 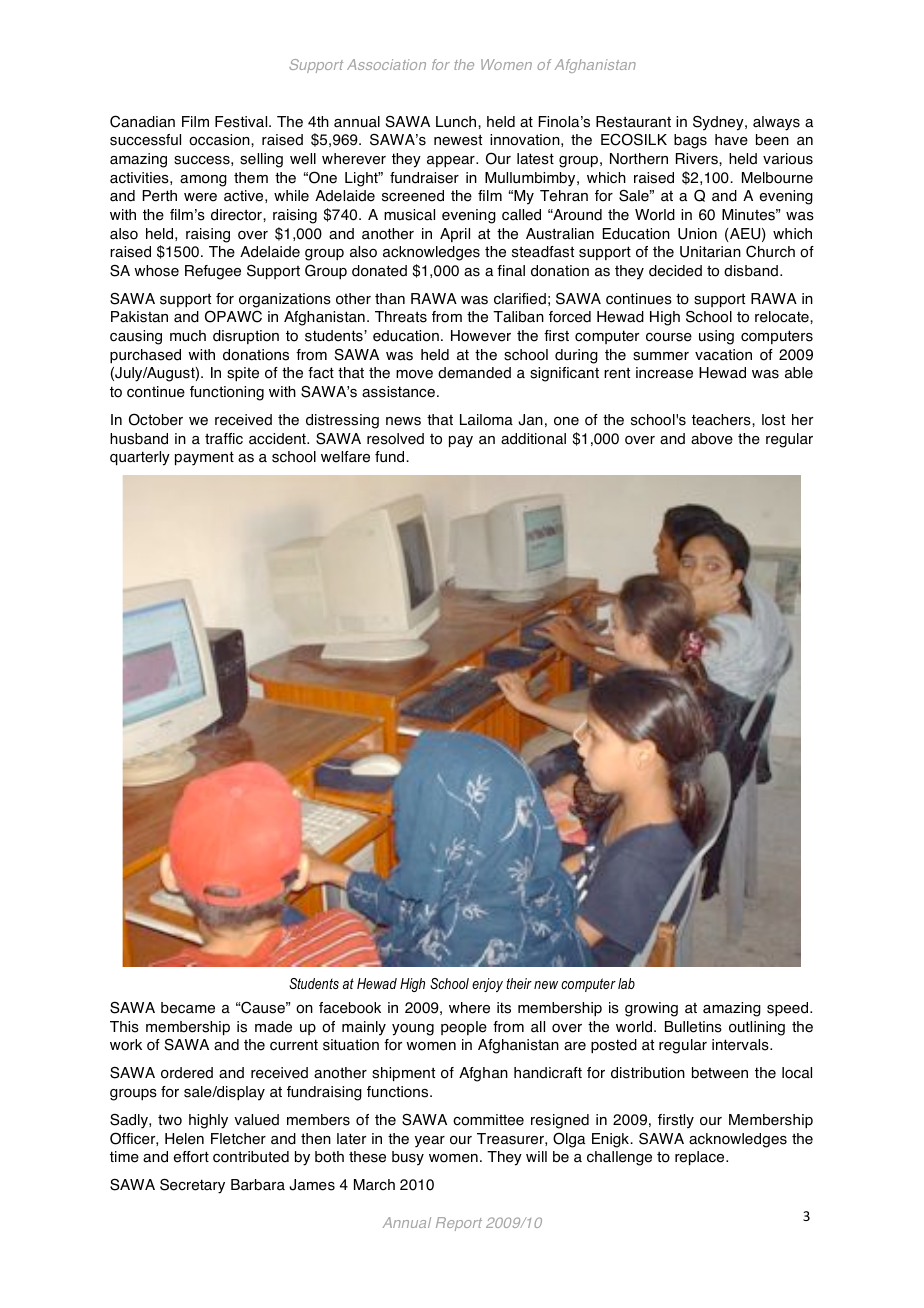 I want to click on payment, so click(x=204, y=458).
